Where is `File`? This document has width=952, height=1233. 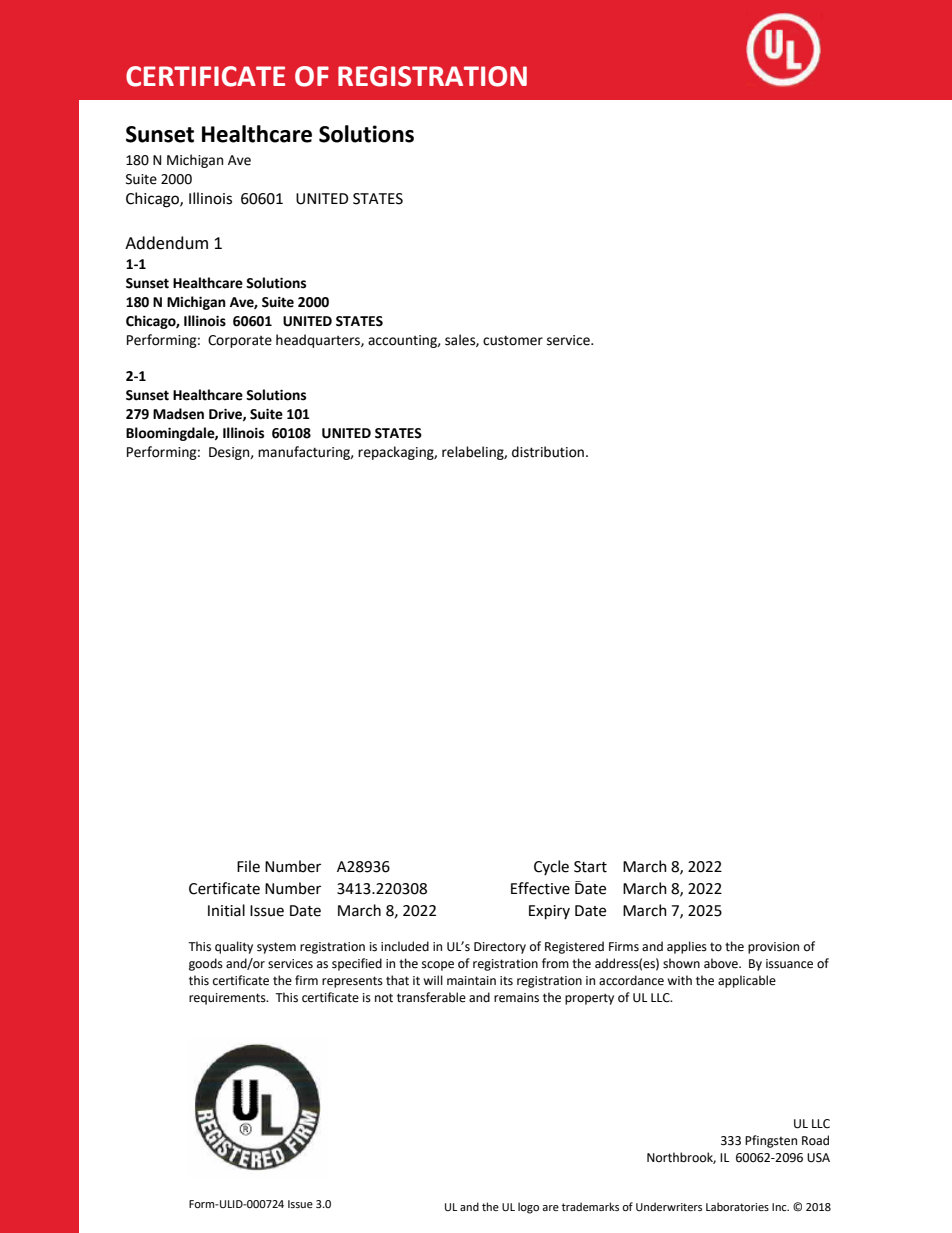 File is located at coordinates (248, 866).
